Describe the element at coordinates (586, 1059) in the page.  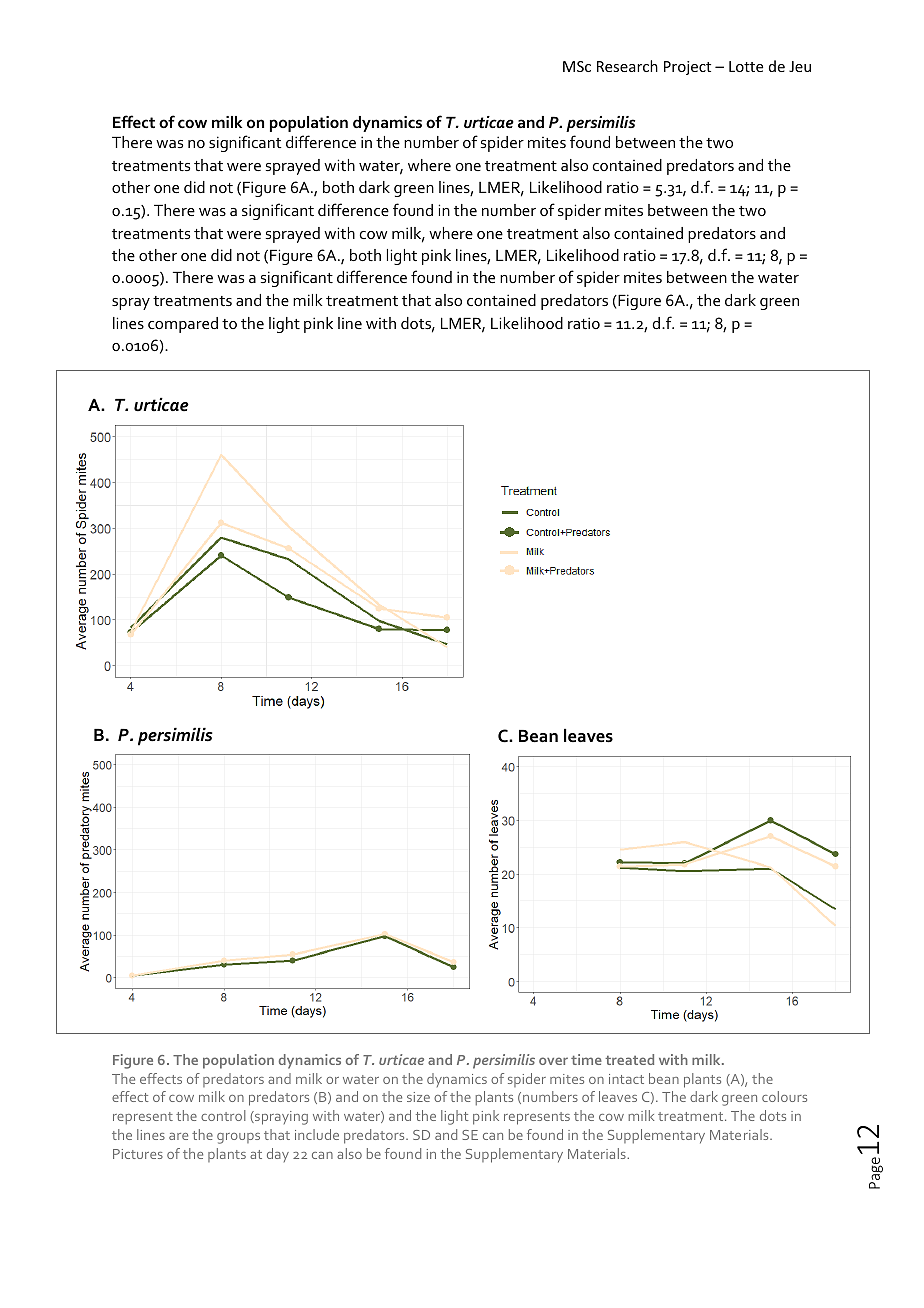
I see `time` at that location.
